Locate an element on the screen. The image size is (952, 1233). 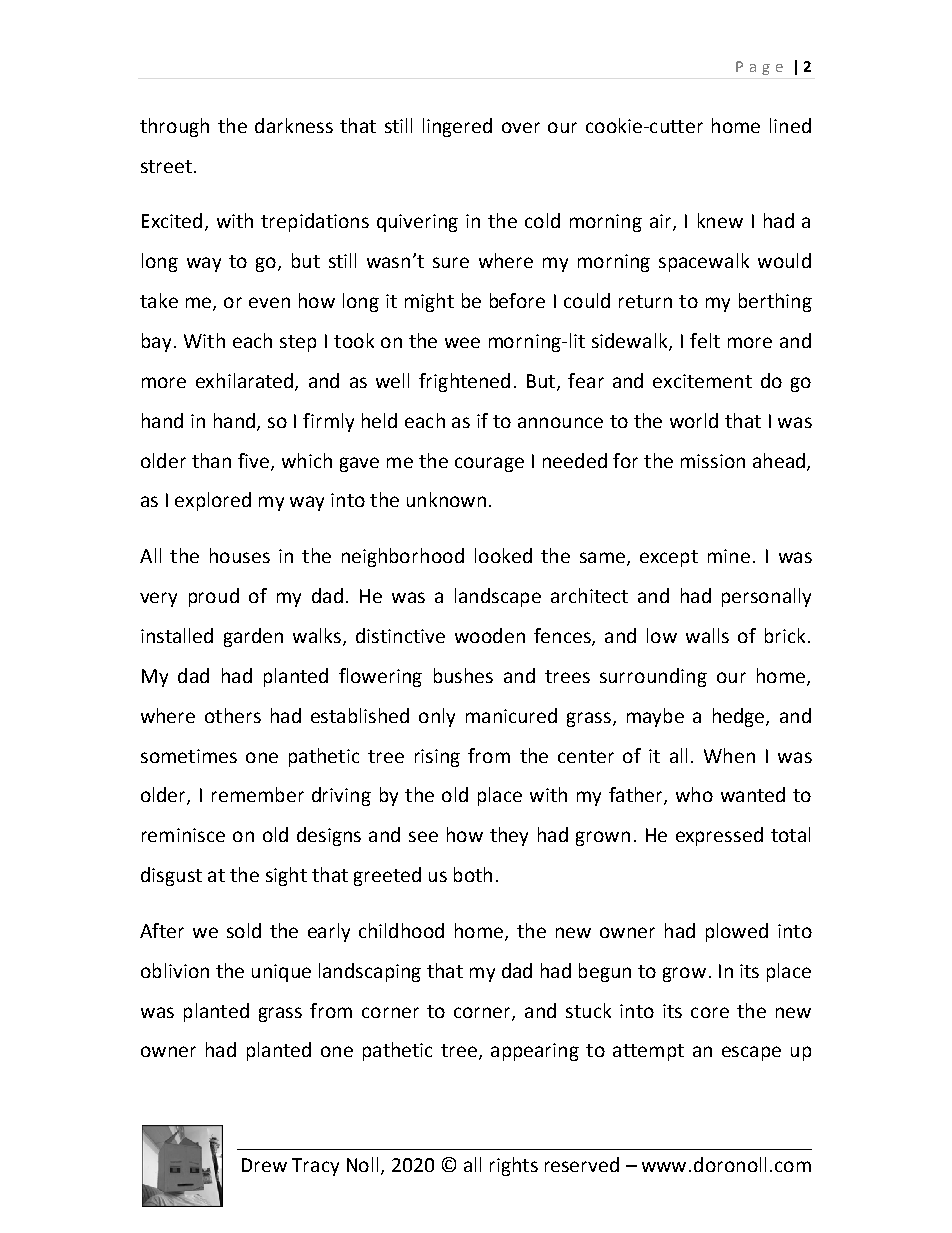
lingered is located at coordinates (457, 127).
